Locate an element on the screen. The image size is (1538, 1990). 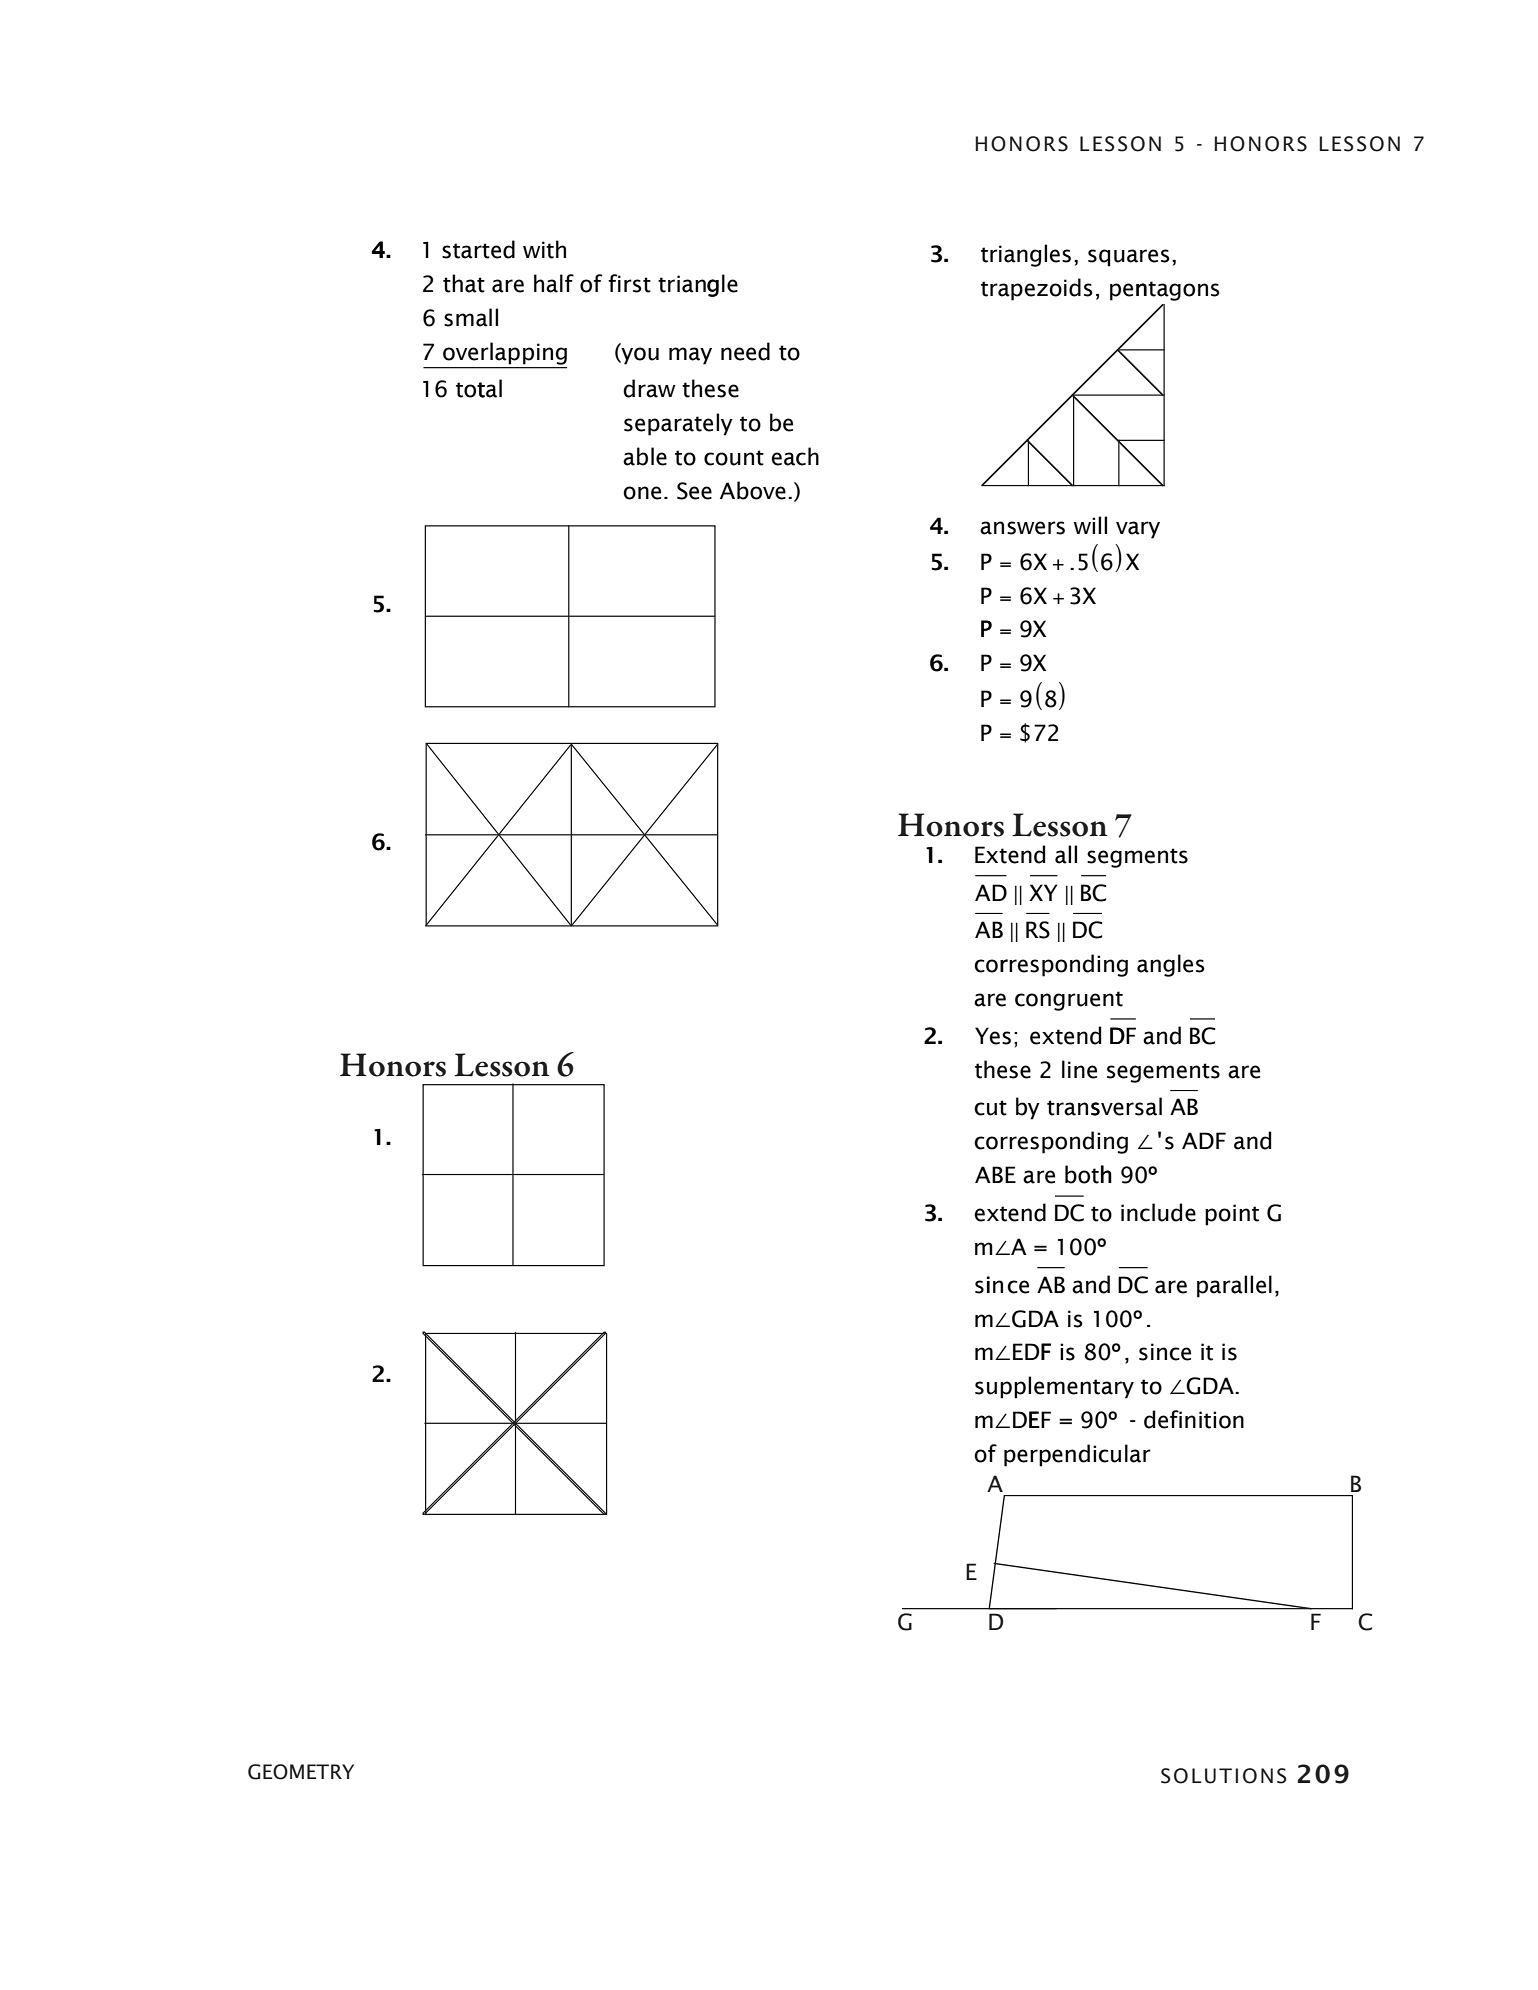
point is located at coordinates (1232, 1215).
